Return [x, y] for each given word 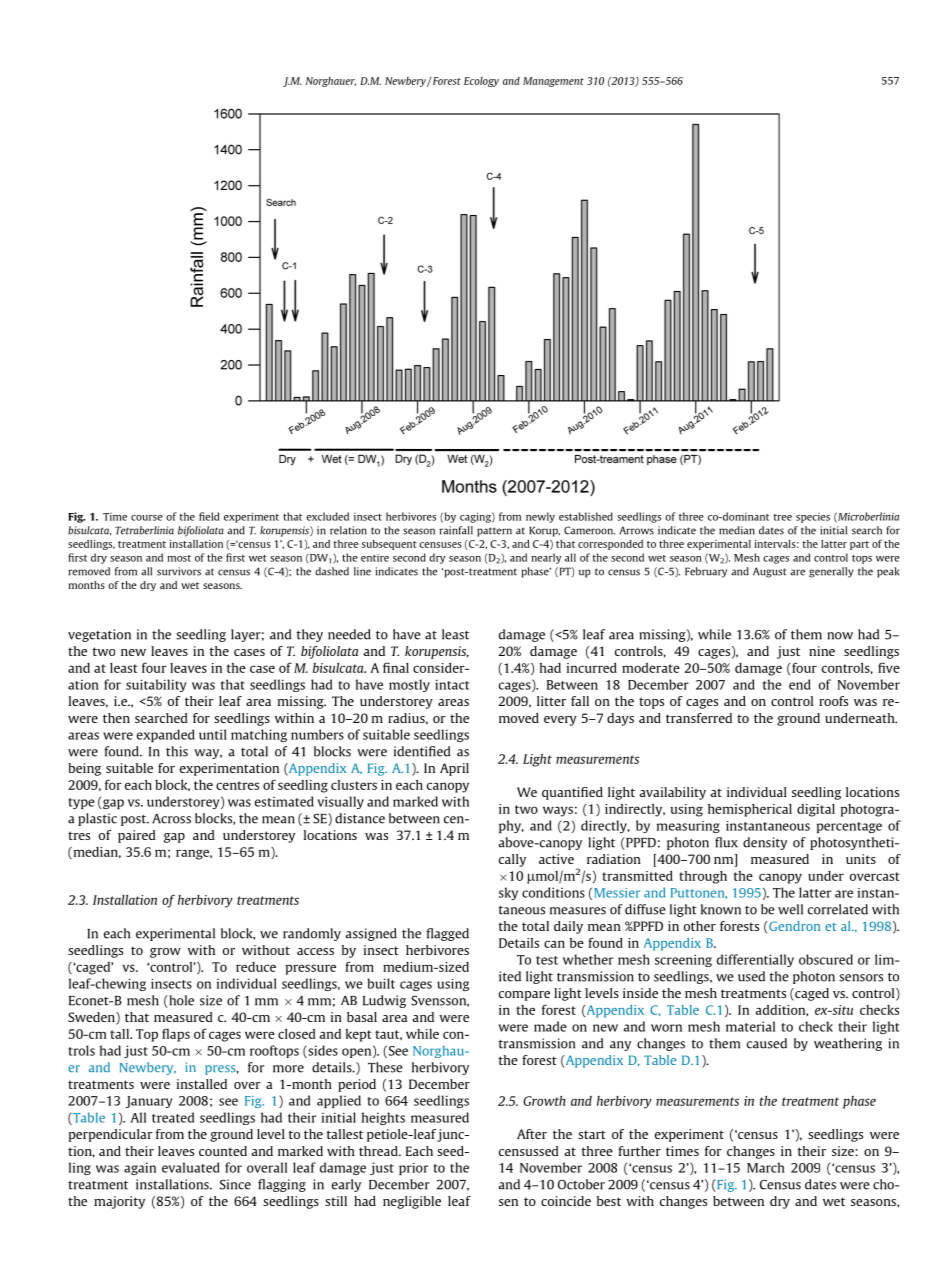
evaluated [191, 1167]
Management [553, 82]
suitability [156, 685]
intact [452, 684]
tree [783, 517]
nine [822, 651]
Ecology [481, 82]
